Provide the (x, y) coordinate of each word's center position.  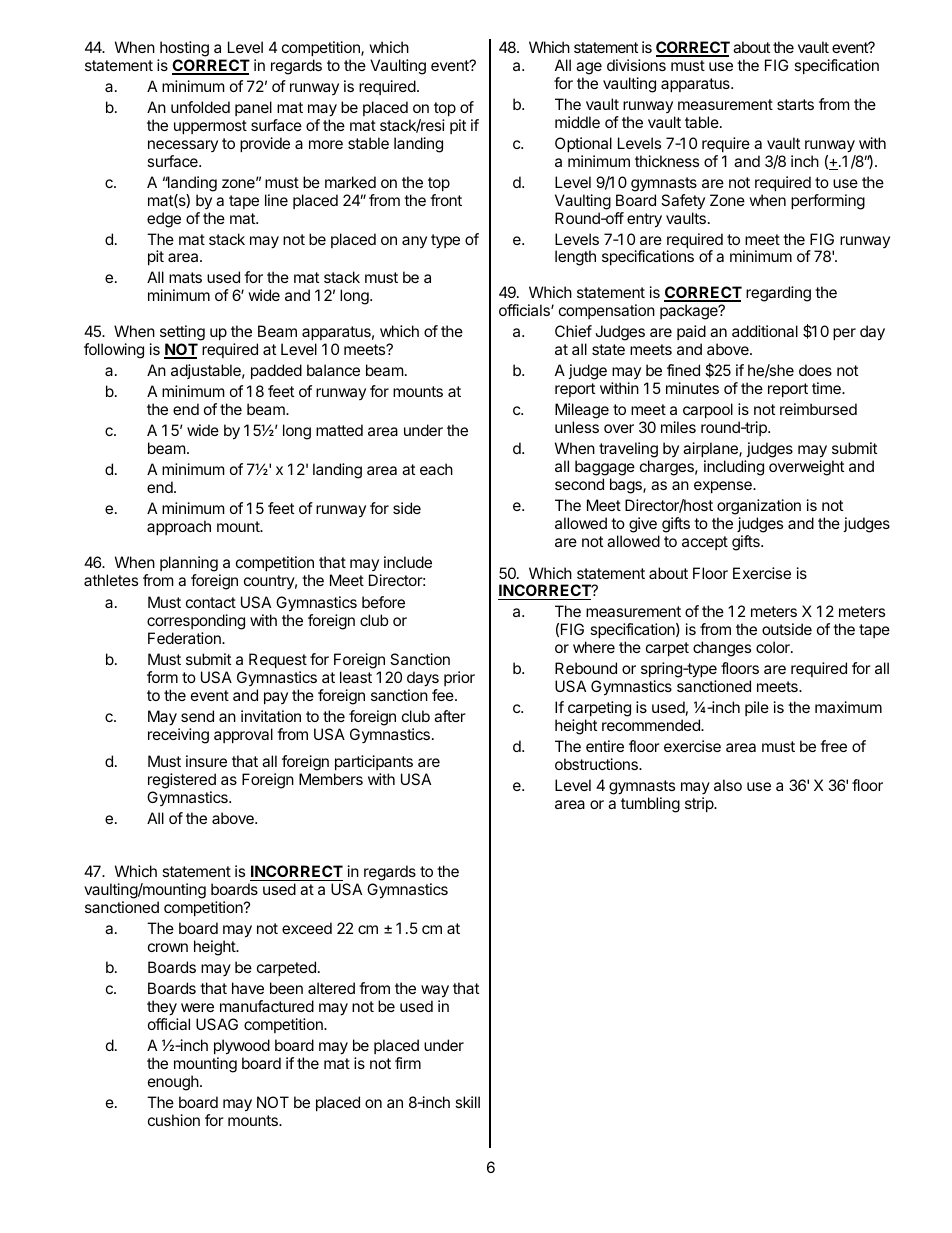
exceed (307, 928)
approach (179, 527)
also (728, 785)
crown (168, 947)
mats (185, 277)
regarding (778, 294)
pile (757, 708)
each (436, 469)
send (197, 716)
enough (173, 1083)
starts (795, 104)
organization (759, 507)
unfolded (200, 107)
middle (577, 122)
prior (459, 678)
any (414, 242)
